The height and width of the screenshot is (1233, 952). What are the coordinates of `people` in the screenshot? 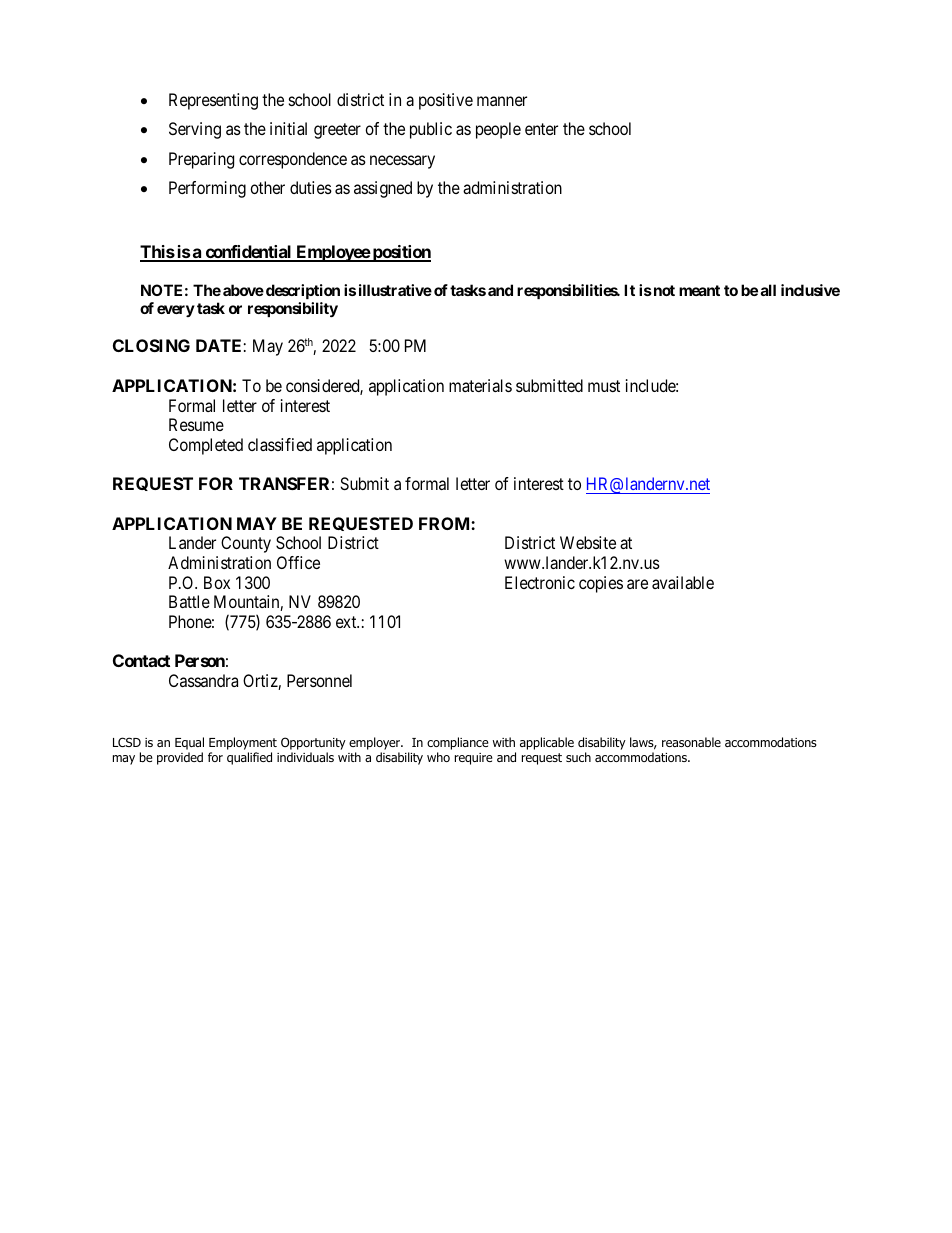 It's located at (498, 130).
